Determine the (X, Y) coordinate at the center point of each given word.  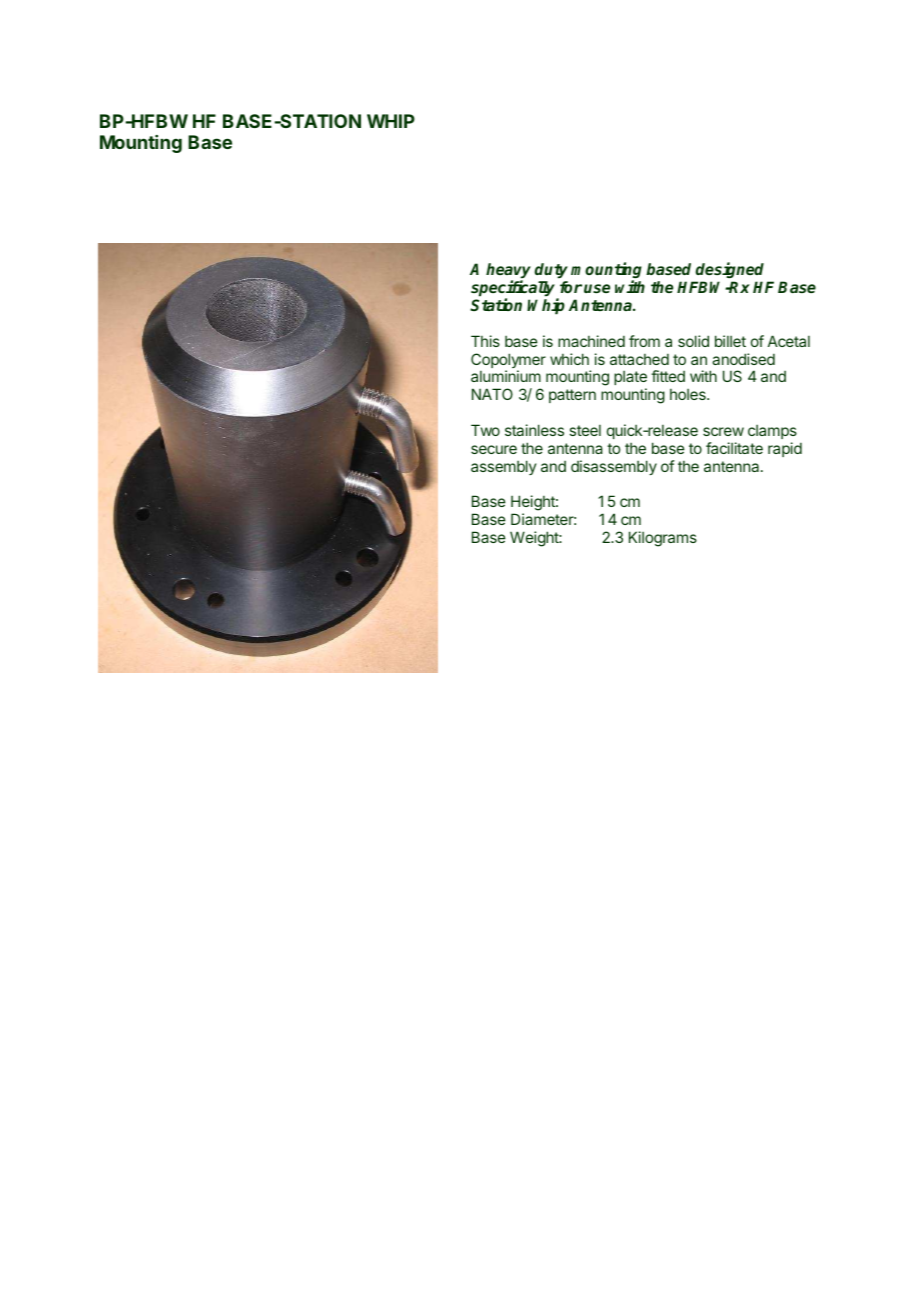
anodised (743, 359)
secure (494, 449)
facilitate (734, 448)
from (644, 341)
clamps (772, 432)
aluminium (506, 376)
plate (630, 380)
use (597, 288)
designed (731, 272)
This (485, 341)
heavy (508, 272)
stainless (534, 430)
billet (730, 341)
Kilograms (663, 539)
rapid (785, 449)
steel (585, 430)
